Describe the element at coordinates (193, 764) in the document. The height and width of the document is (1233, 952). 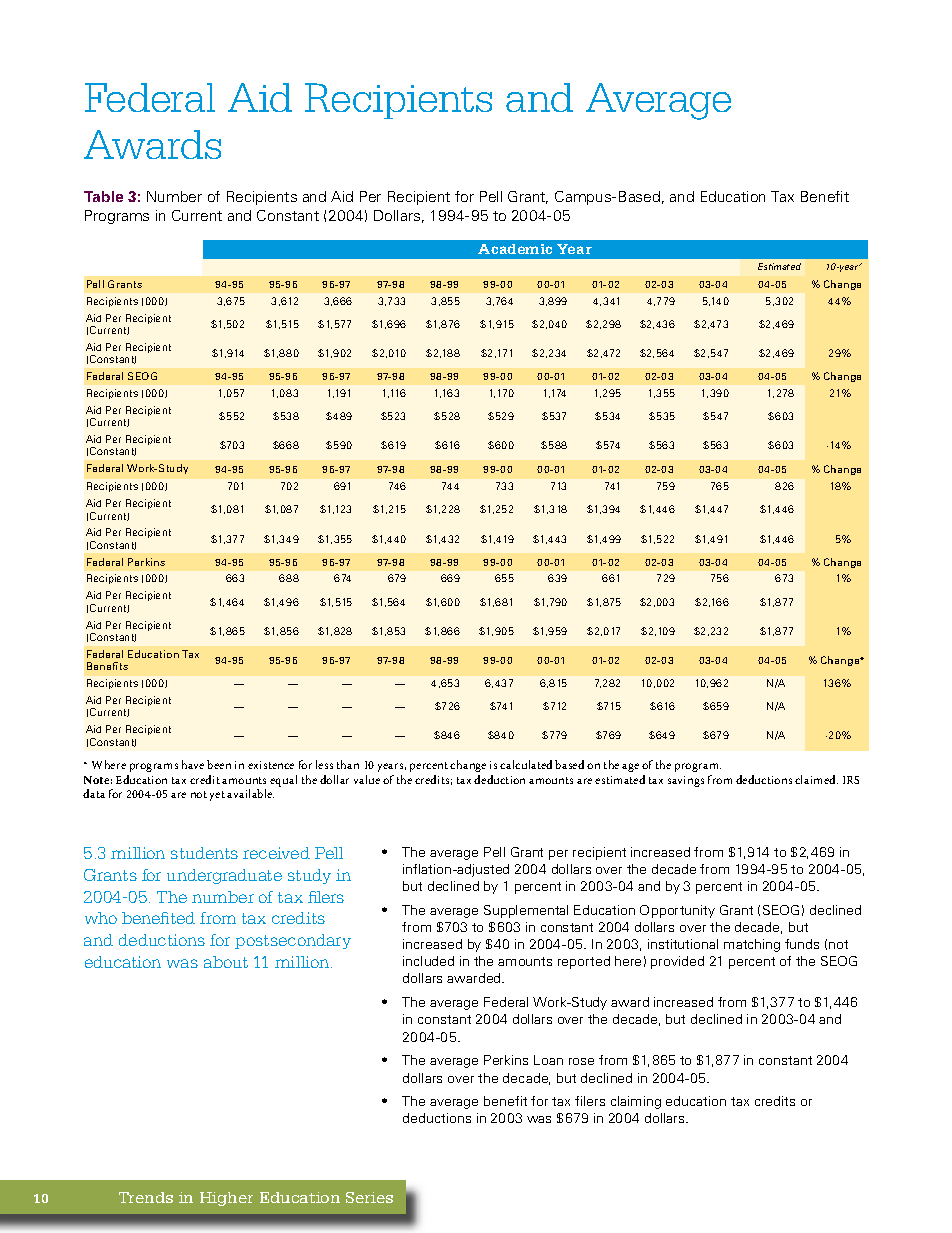
I see `have` at that location.
